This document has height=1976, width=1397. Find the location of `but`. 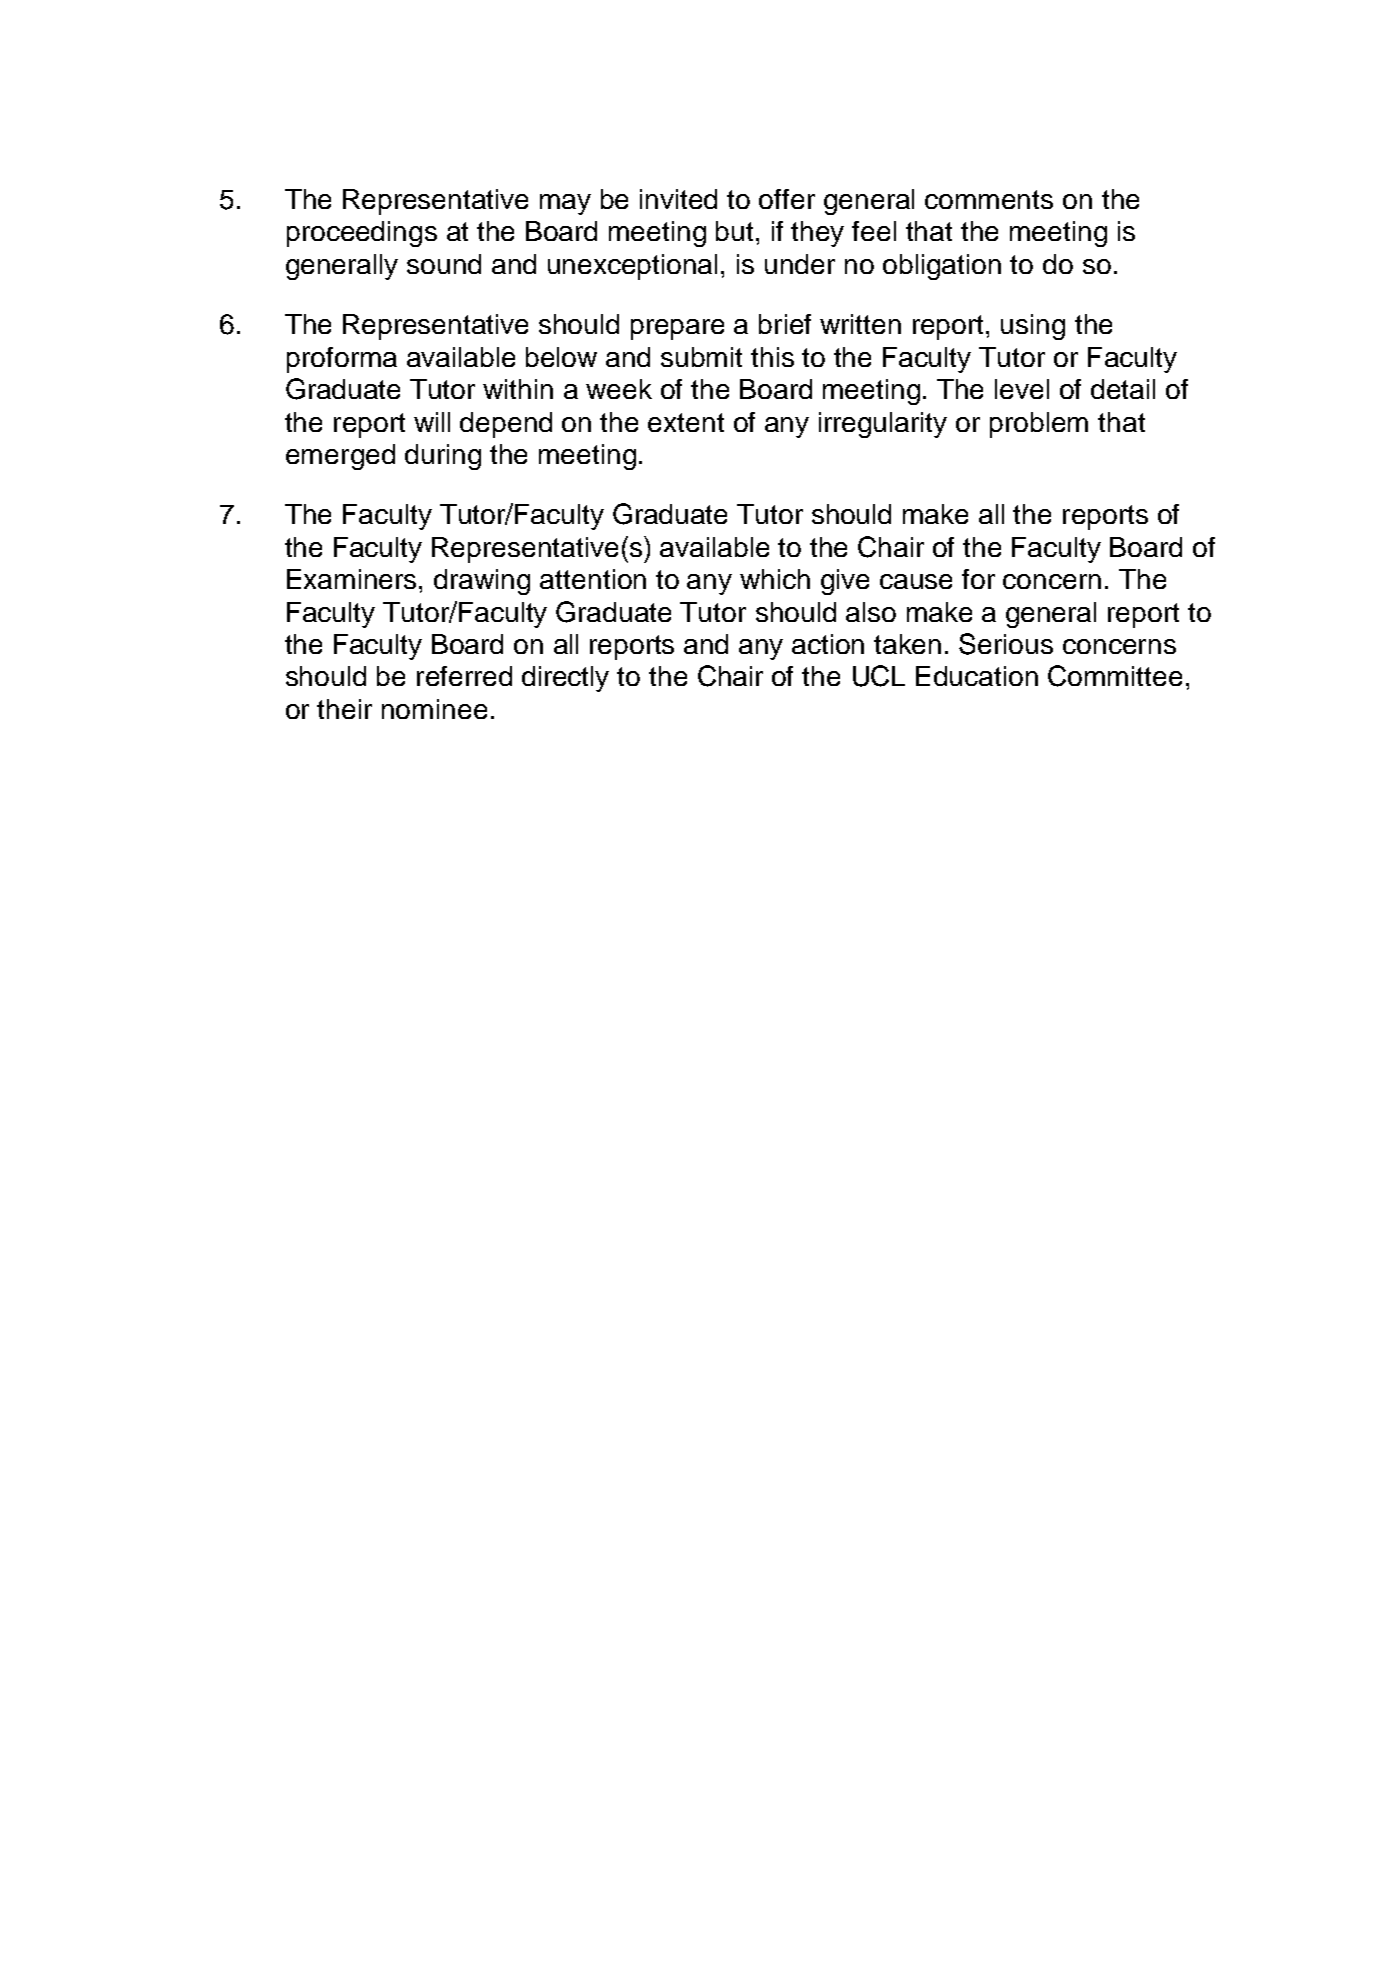

but is located at coordinates (736, 231).
